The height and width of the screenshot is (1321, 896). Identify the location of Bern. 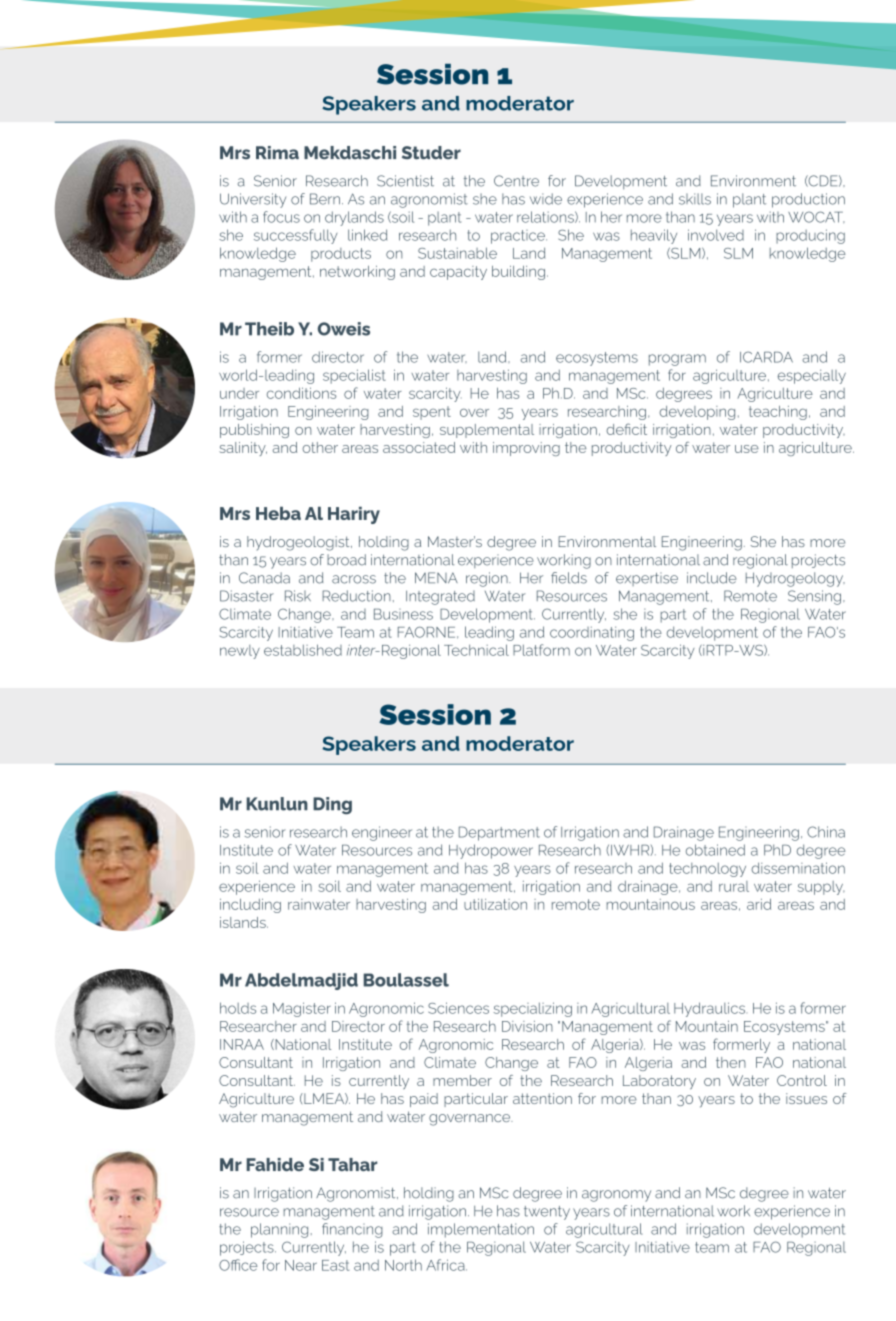
(325, 199).
